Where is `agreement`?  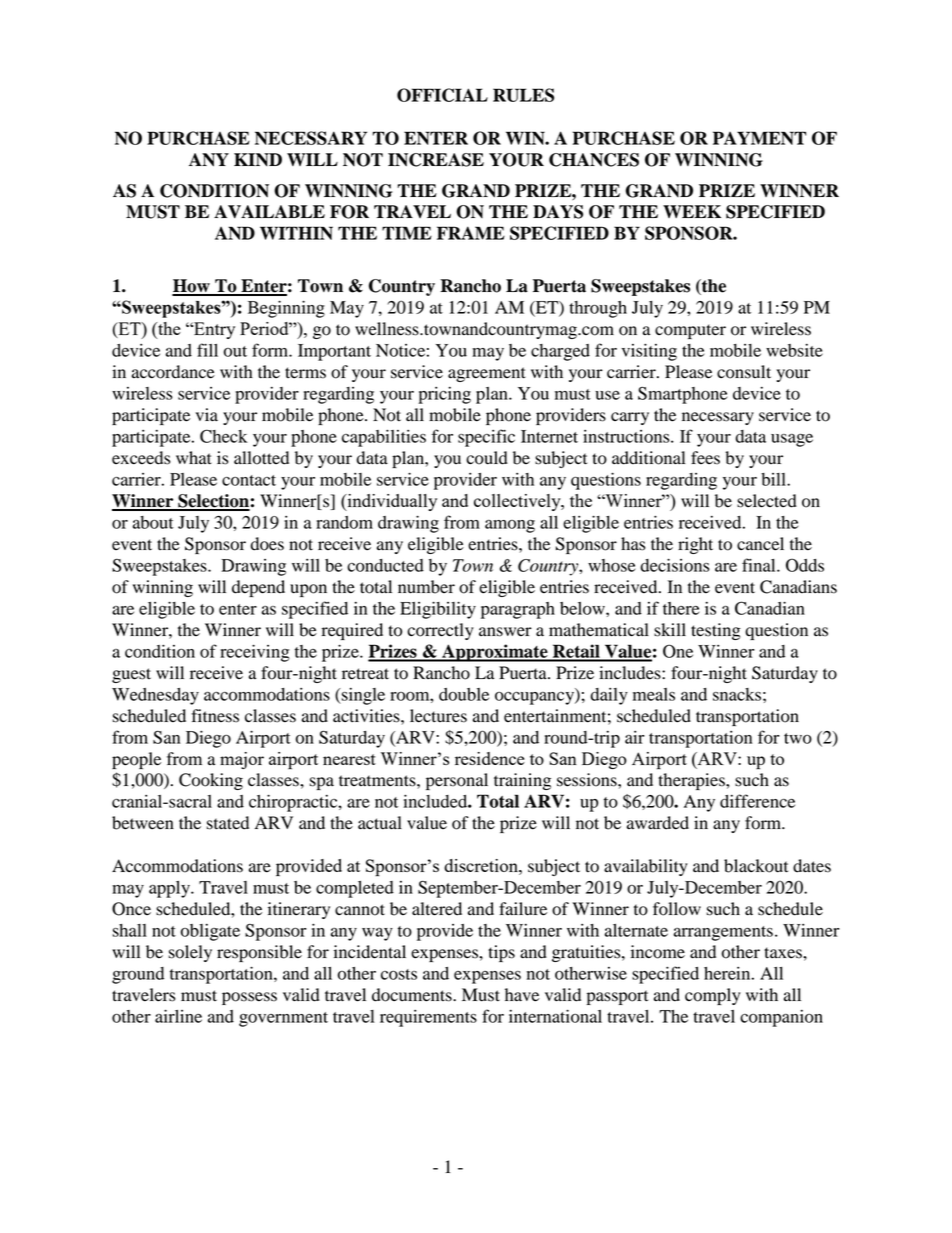
agreement is located at coordinates (487, 374).
